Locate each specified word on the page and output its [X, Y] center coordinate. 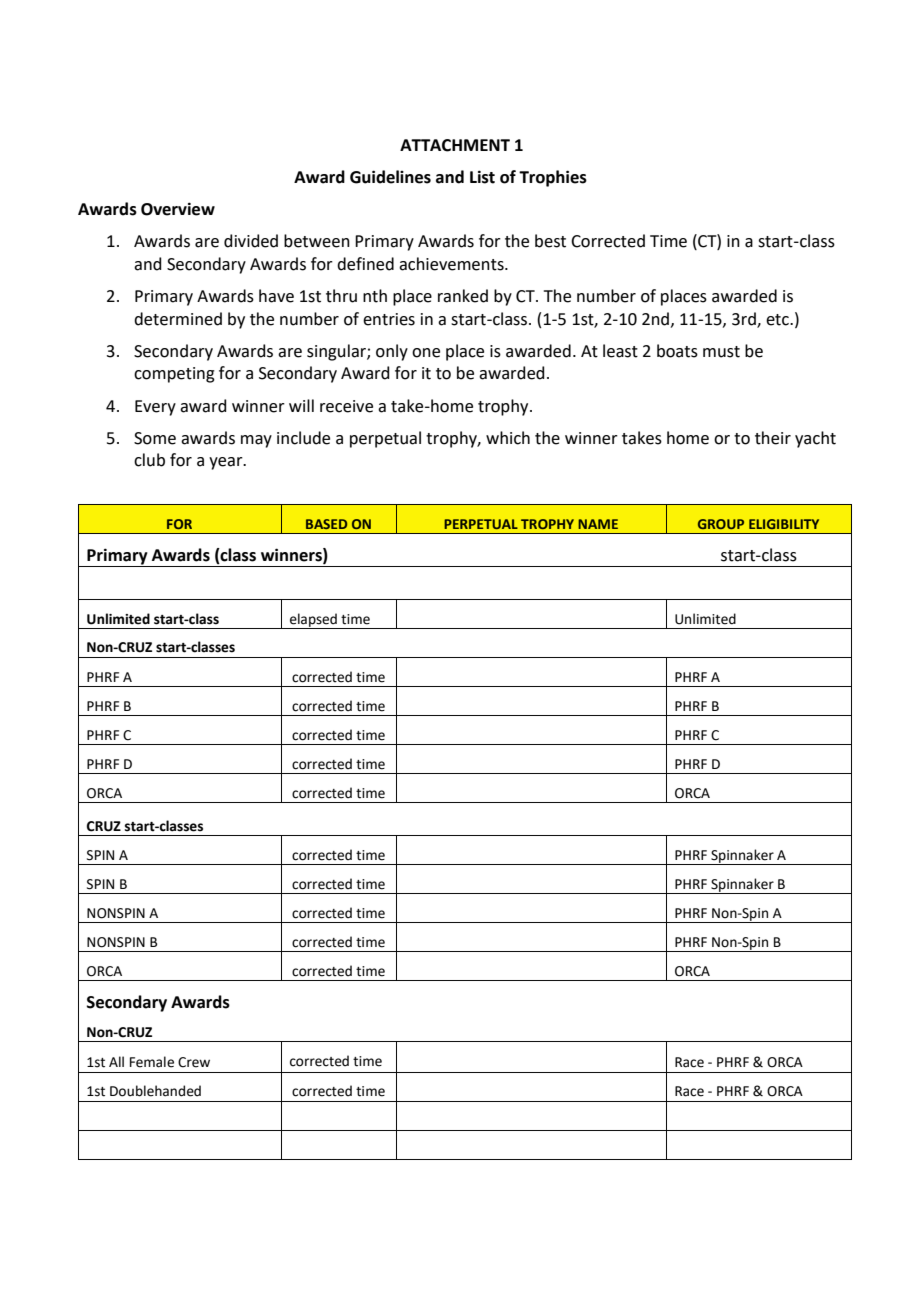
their [773, 438]
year [227, 463]
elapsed [313, 621]
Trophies [553, 178]
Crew [194, 1062]
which [508, 438]
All [116, 1061]
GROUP [721, 524]
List [482, 177]
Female [152, 1062]
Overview [178, 209]
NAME [598, 524]
